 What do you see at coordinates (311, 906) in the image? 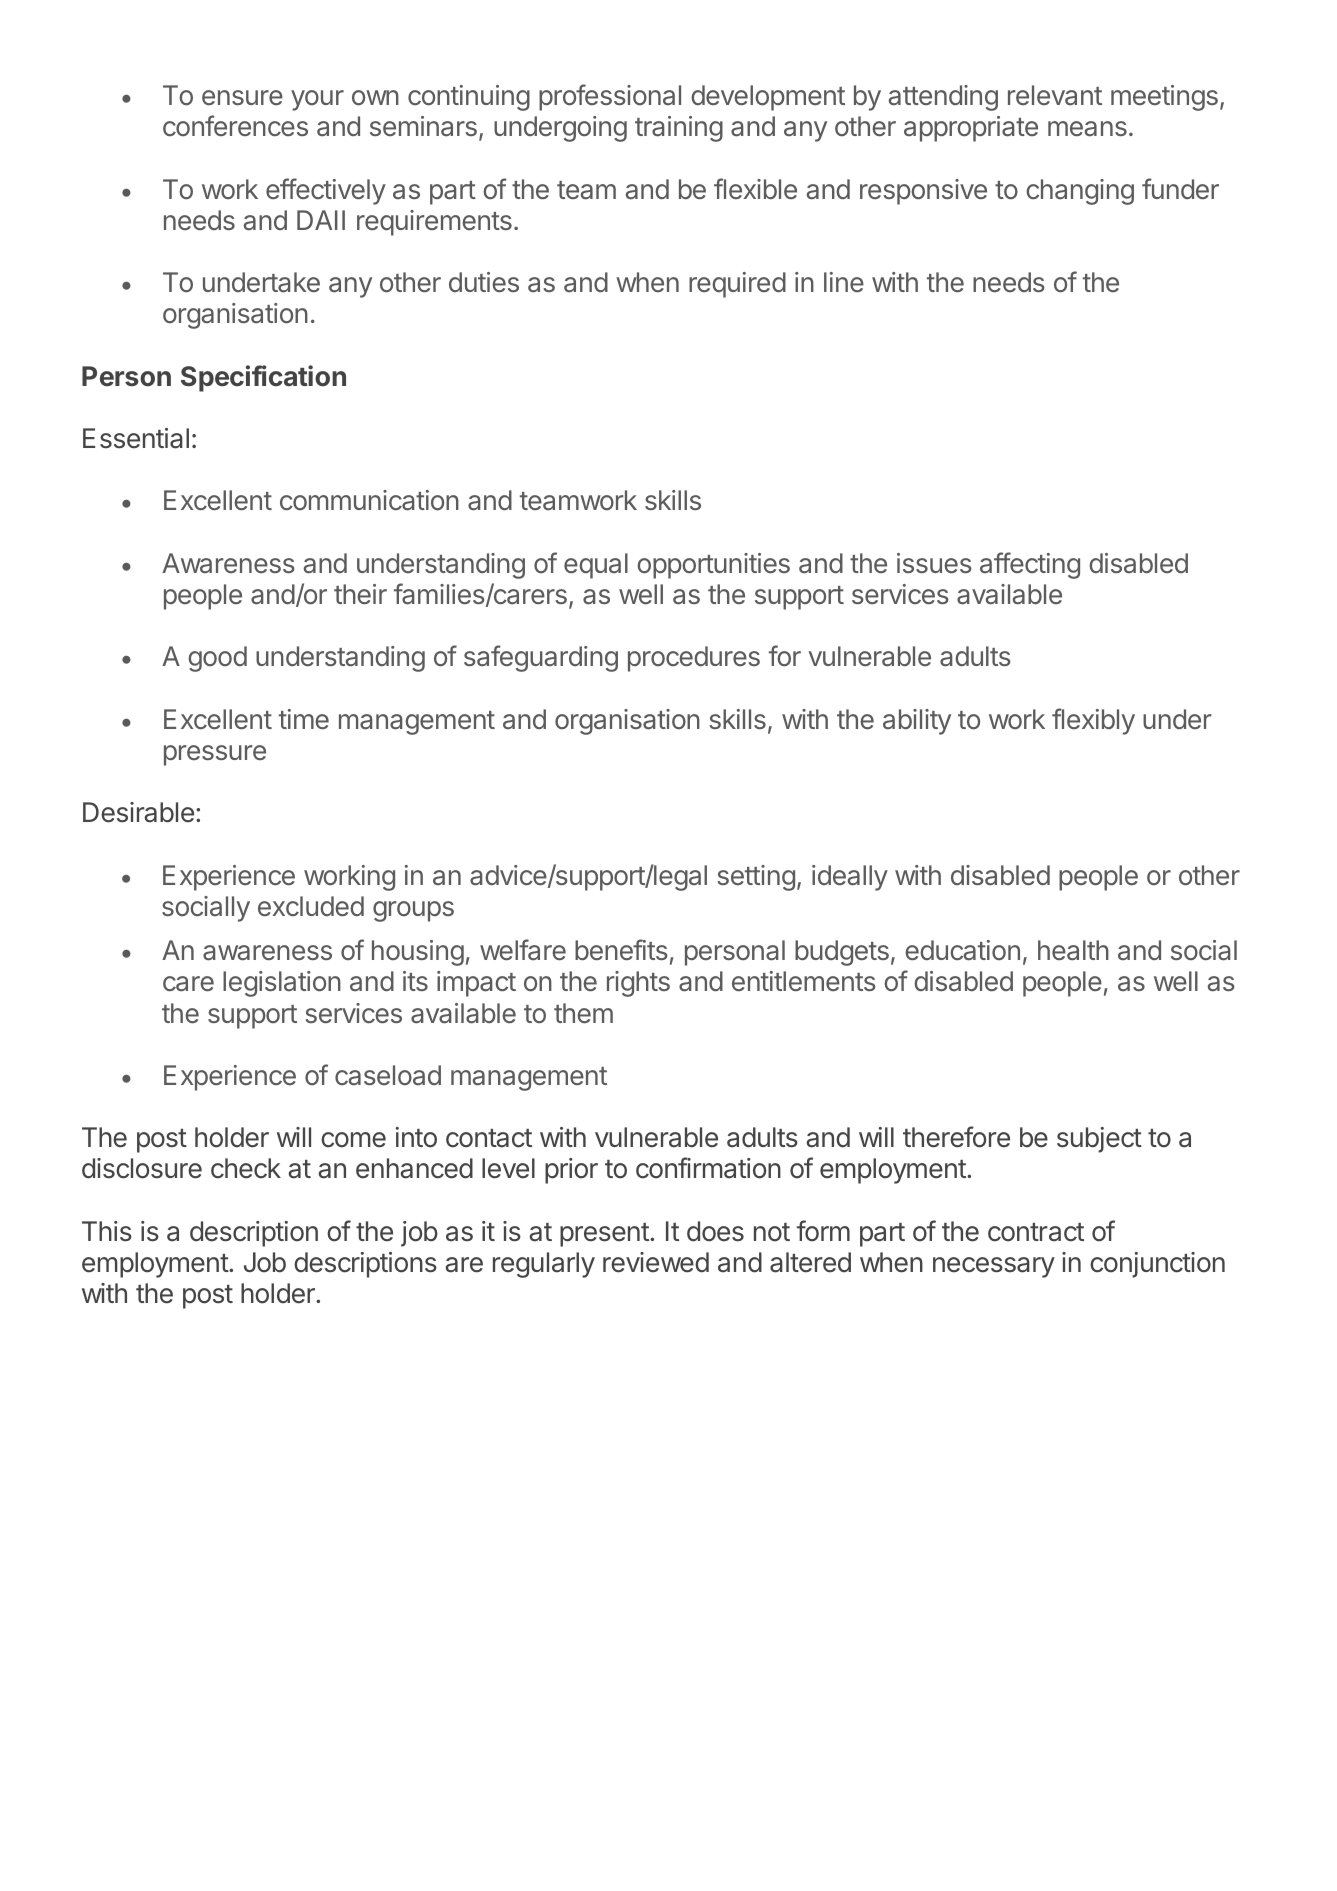
I see `excluded` at bounding box center [311, 906].
